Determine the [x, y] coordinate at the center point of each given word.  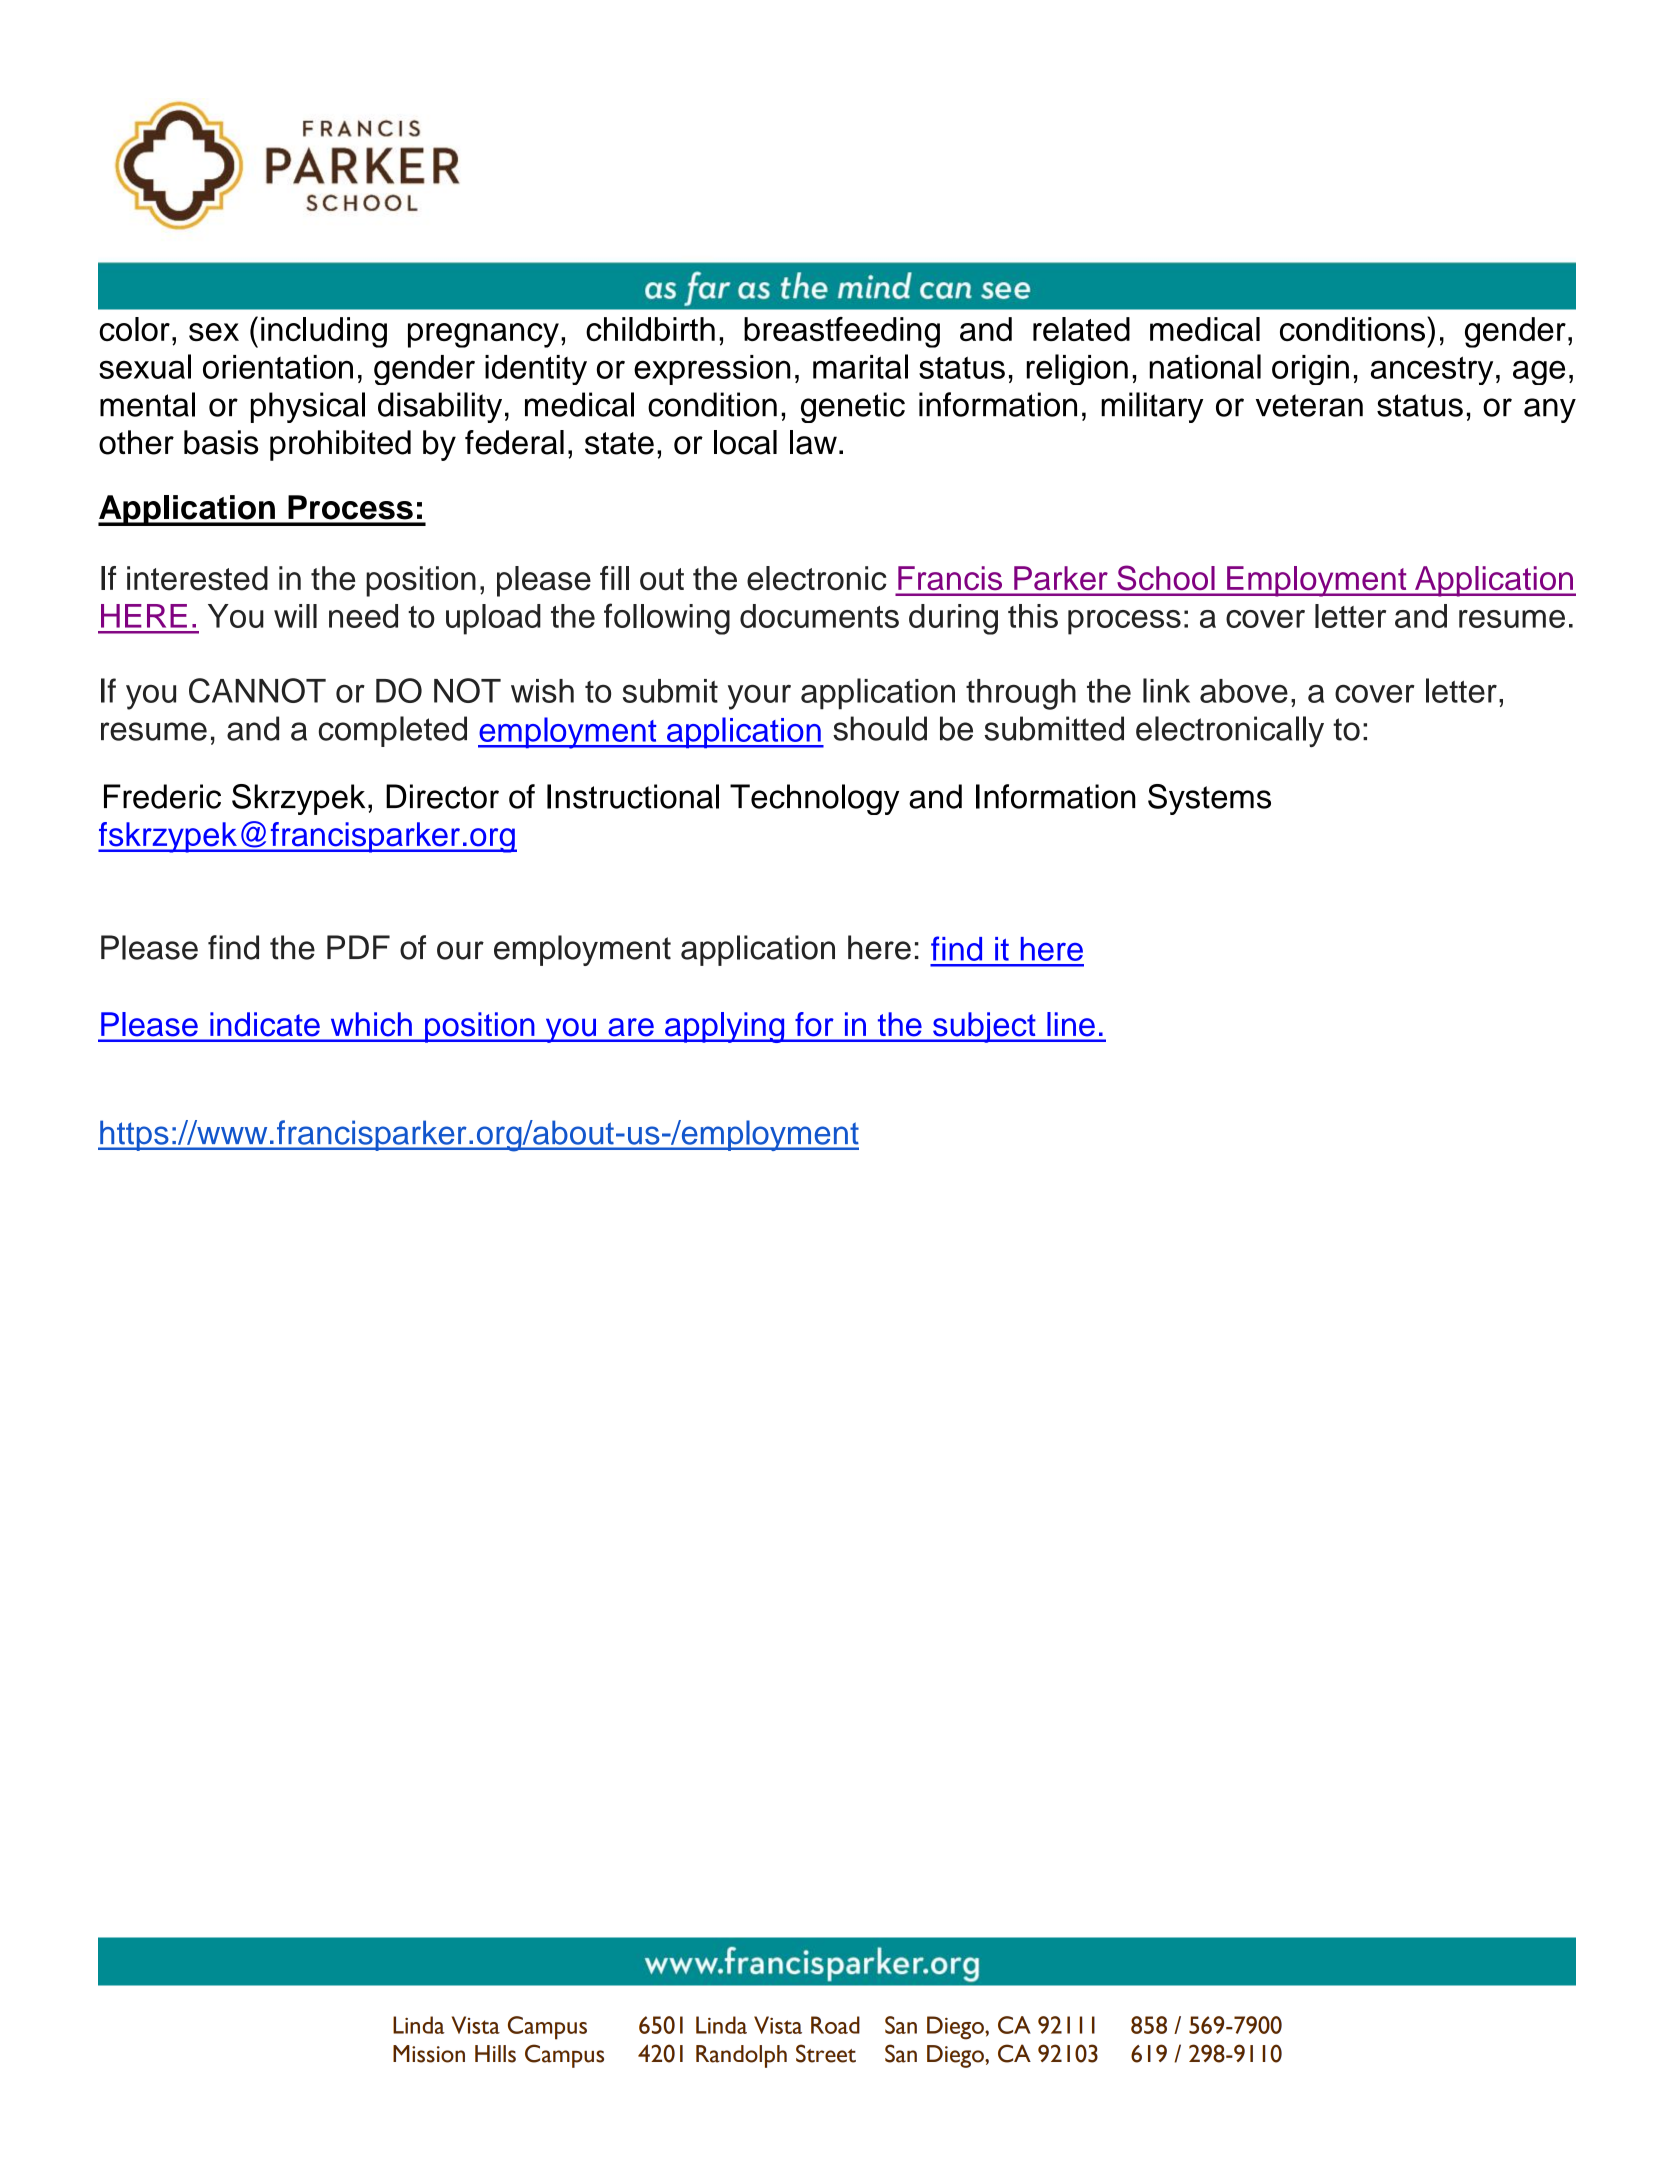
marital [860, 366]
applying [725, 1027]
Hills [495, 2054]
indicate [265, 1024]
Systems [1209, 799]
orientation [278, 367]
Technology [814, 799]
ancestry [1432, 370]
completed [393, 731]
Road [835, 2025]
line [1071, 1024]
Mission [429, 2054]
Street [826, 2053]
